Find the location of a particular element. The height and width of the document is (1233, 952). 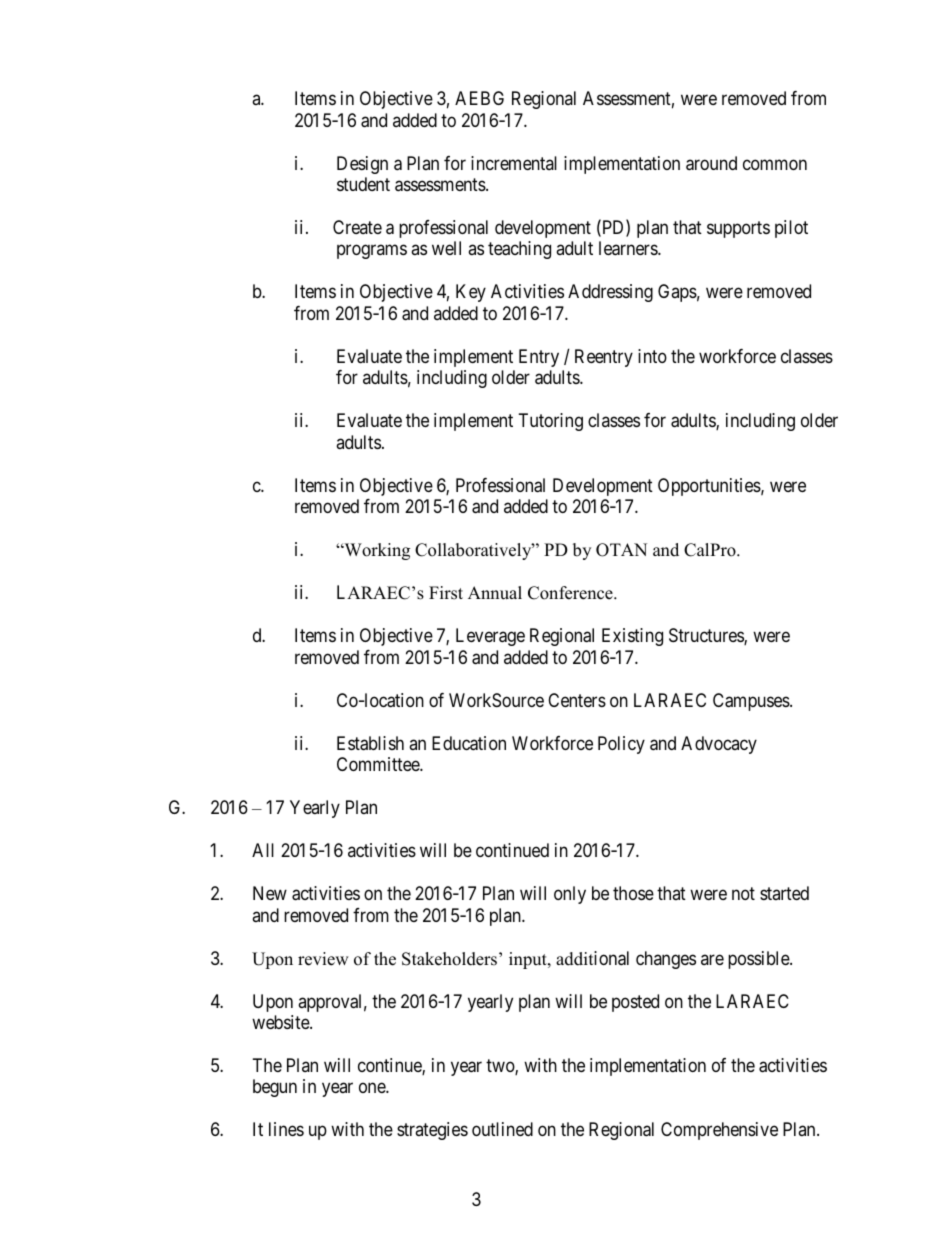

First is located at coordinates (446, 593).
